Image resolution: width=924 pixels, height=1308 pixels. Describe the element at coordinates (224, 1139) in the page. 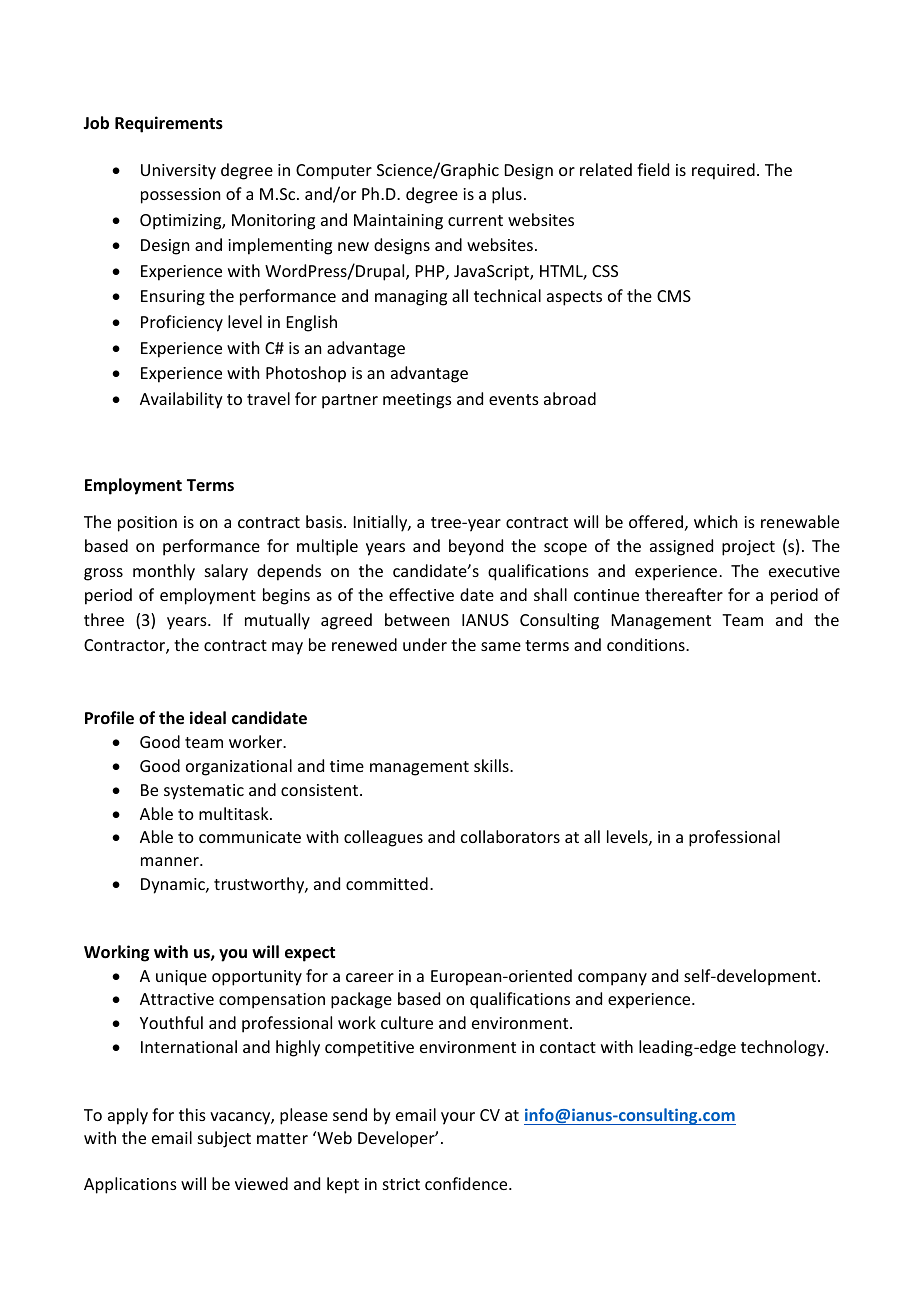

I see `subject` at that location.
